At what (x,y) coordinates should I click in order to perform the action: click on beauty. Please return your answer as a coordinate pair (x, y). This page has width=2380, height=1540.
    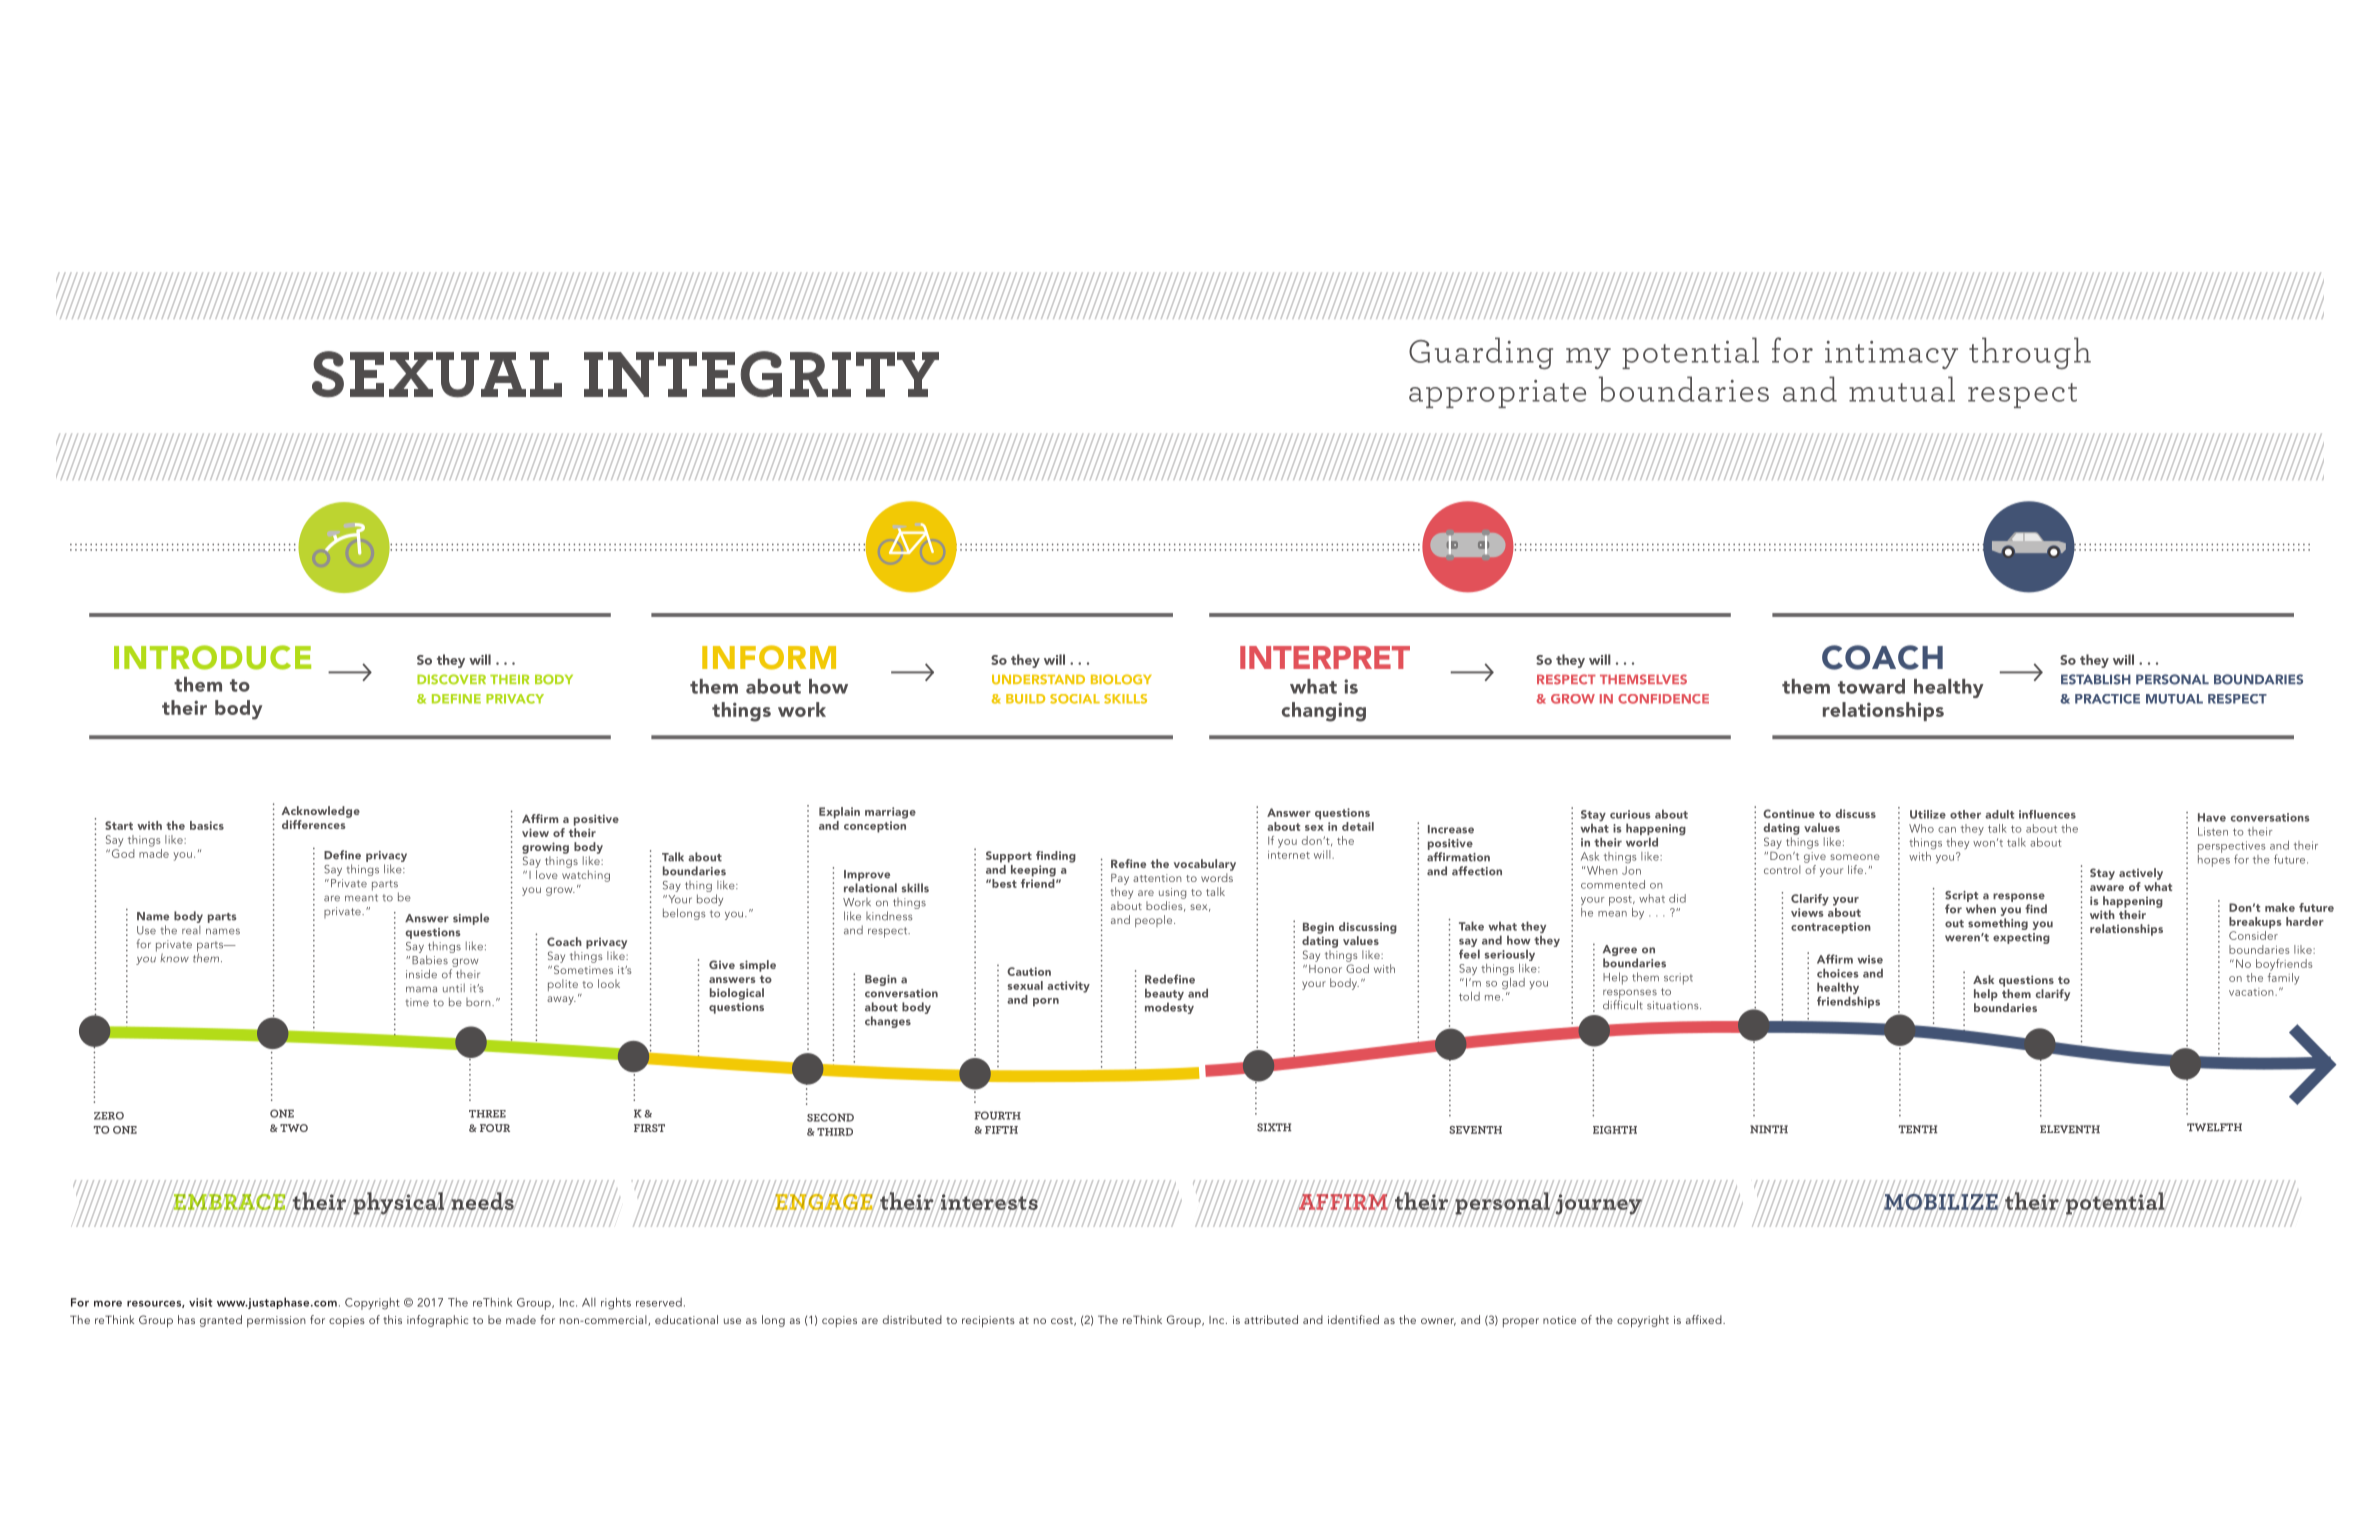
    Looking at the image, I should click on (1164, 995).
